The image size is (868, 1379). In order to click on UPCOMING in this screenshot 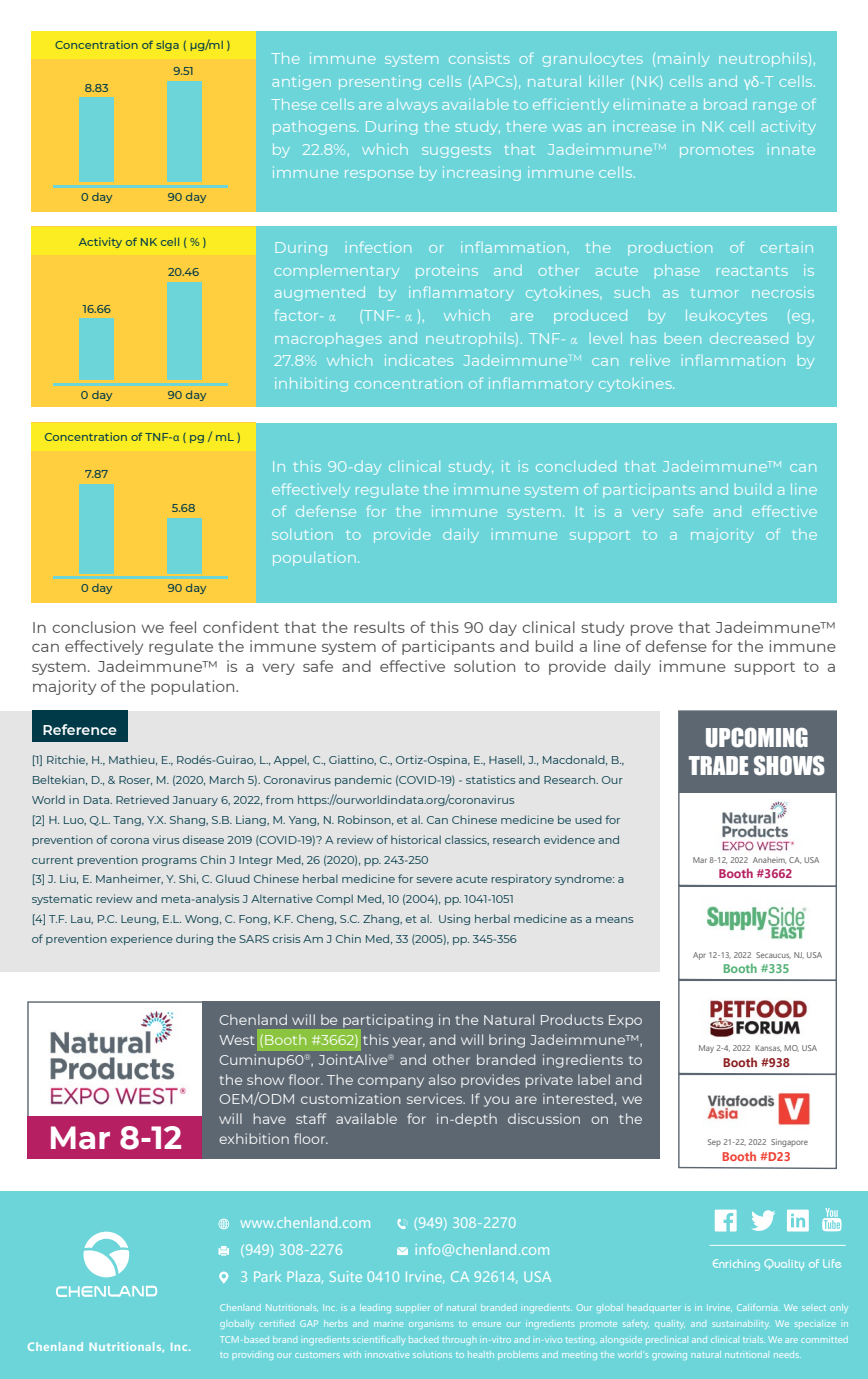, I will do `click(757, 737)`.
